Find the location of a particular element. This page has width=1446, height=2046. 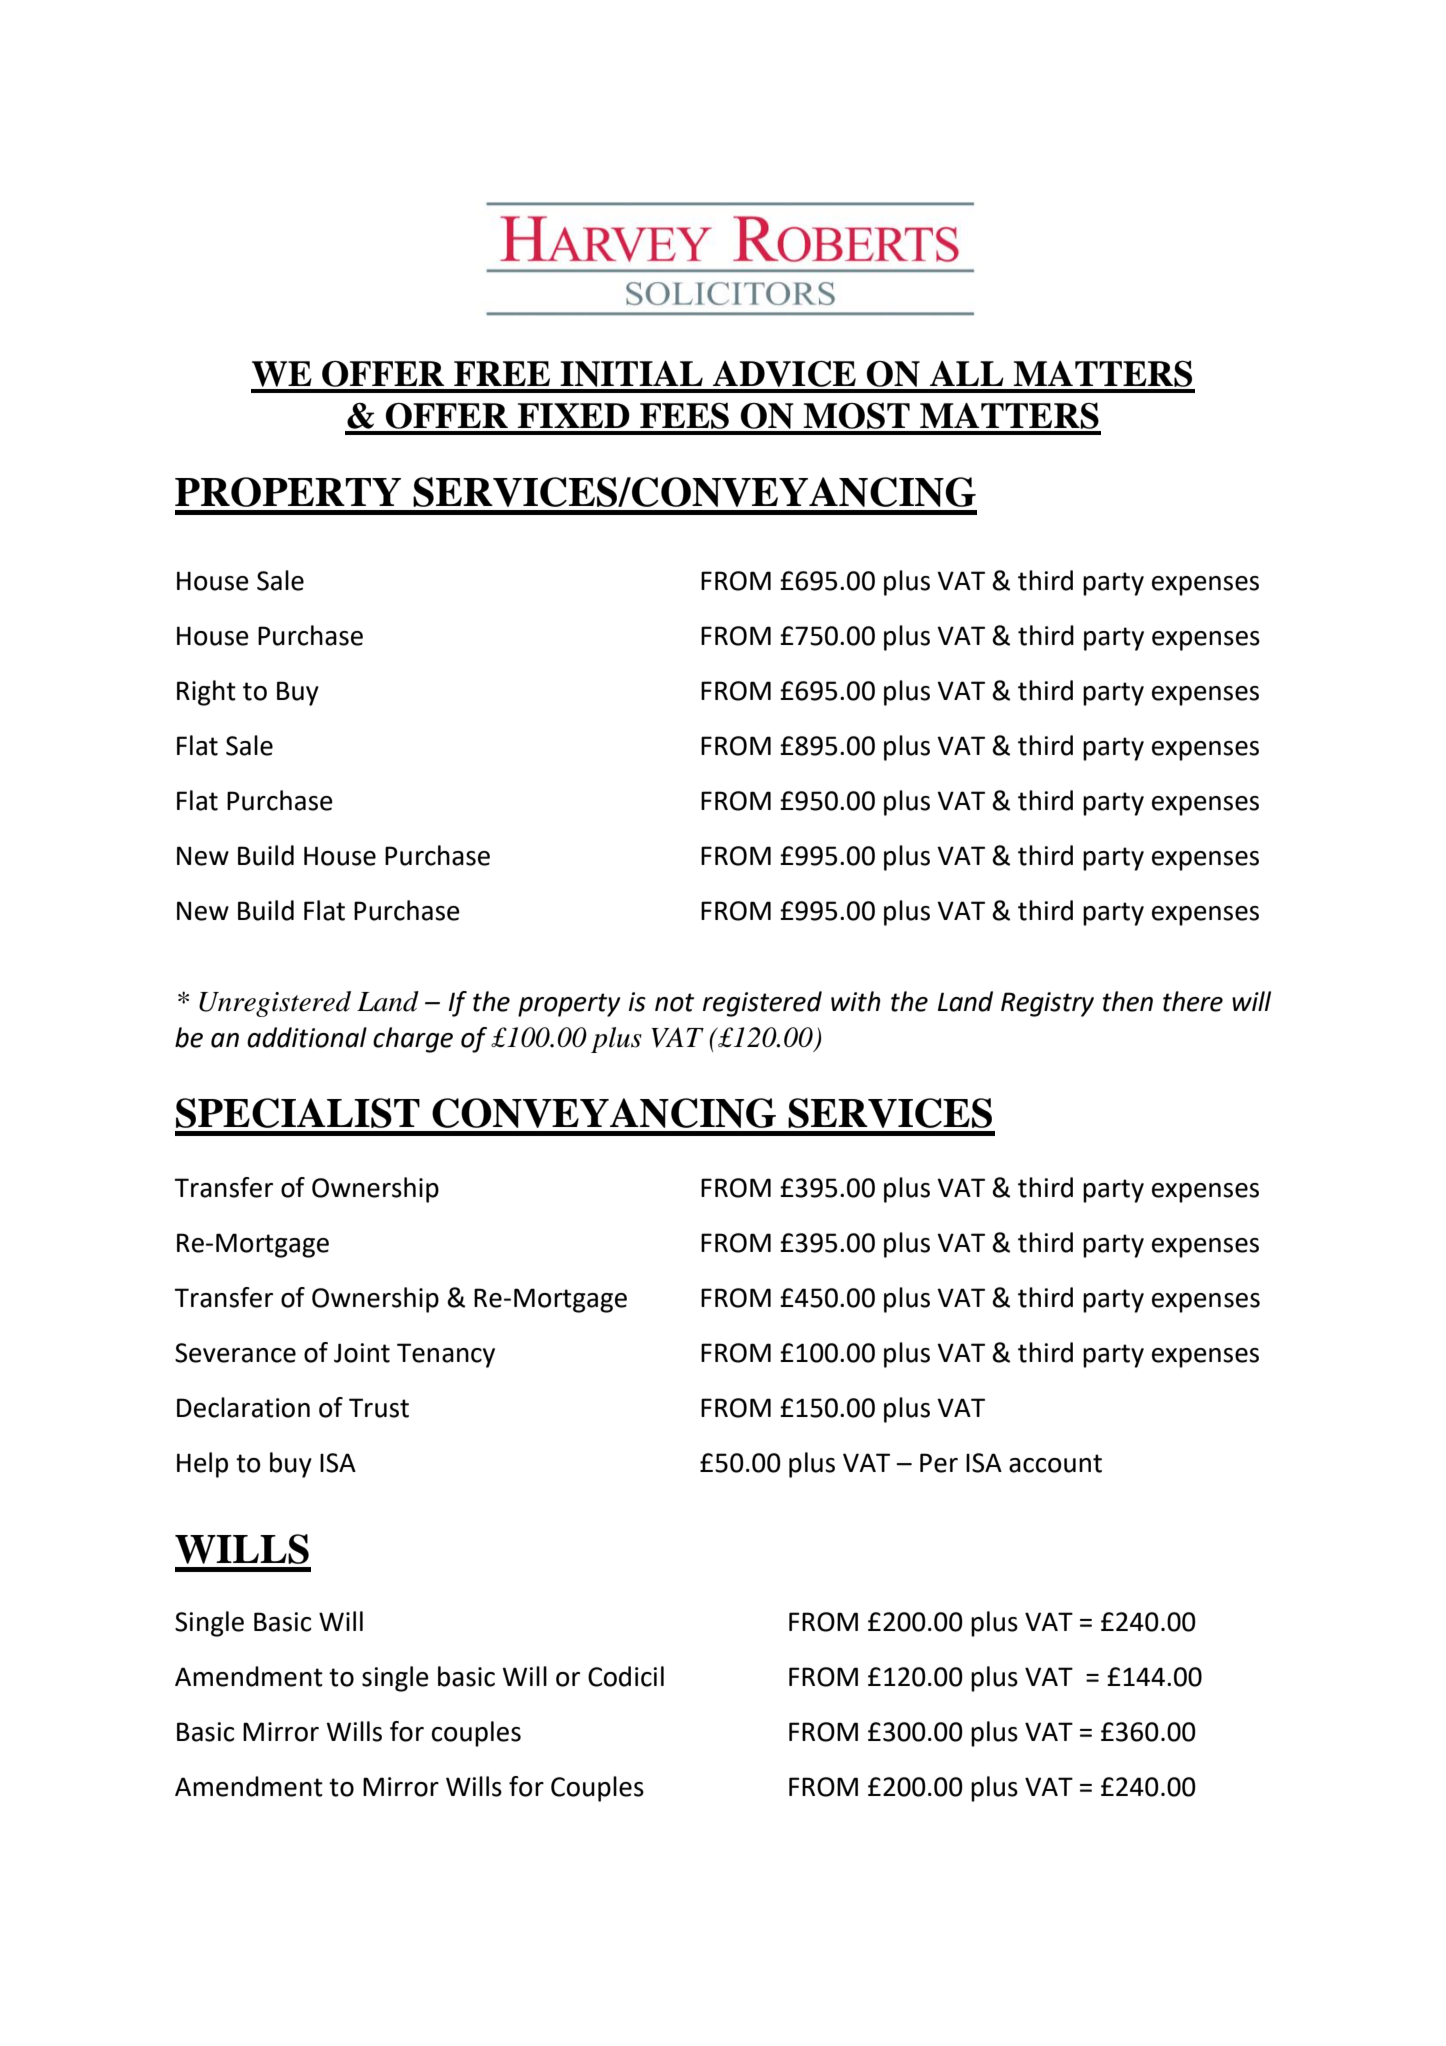

FREE is located at coordinates (502, 373).
